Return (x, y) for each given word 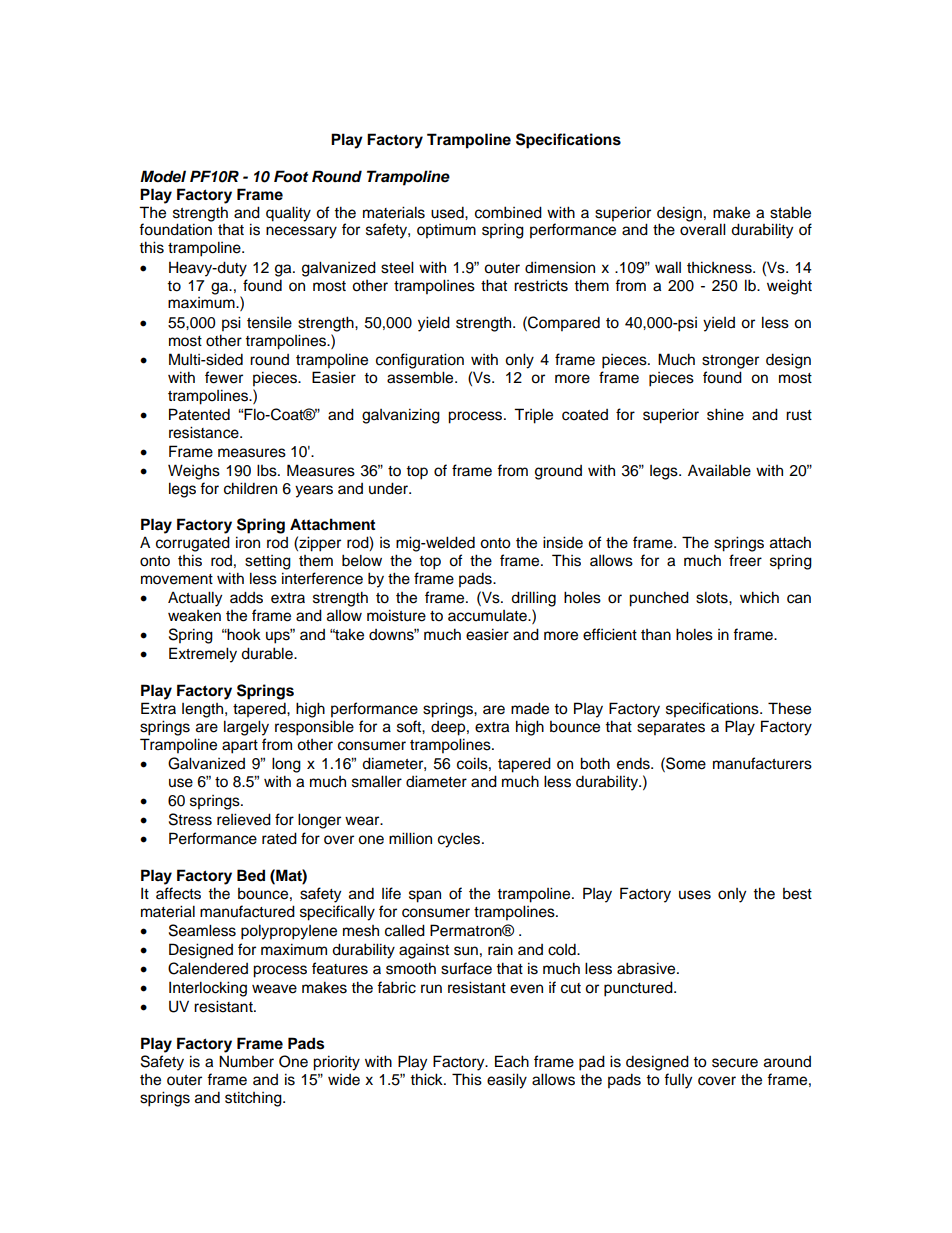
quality (288, 214)
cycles (460, 840)
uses (695, 895)
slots (713, 597)
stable (790, 212)
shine (725, 414)
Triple (533, 416)
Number (246, 1061)
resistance (205, 432)
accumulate (488, 616)
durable (268, 653)
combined (508, 212)
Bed (251, 875)
